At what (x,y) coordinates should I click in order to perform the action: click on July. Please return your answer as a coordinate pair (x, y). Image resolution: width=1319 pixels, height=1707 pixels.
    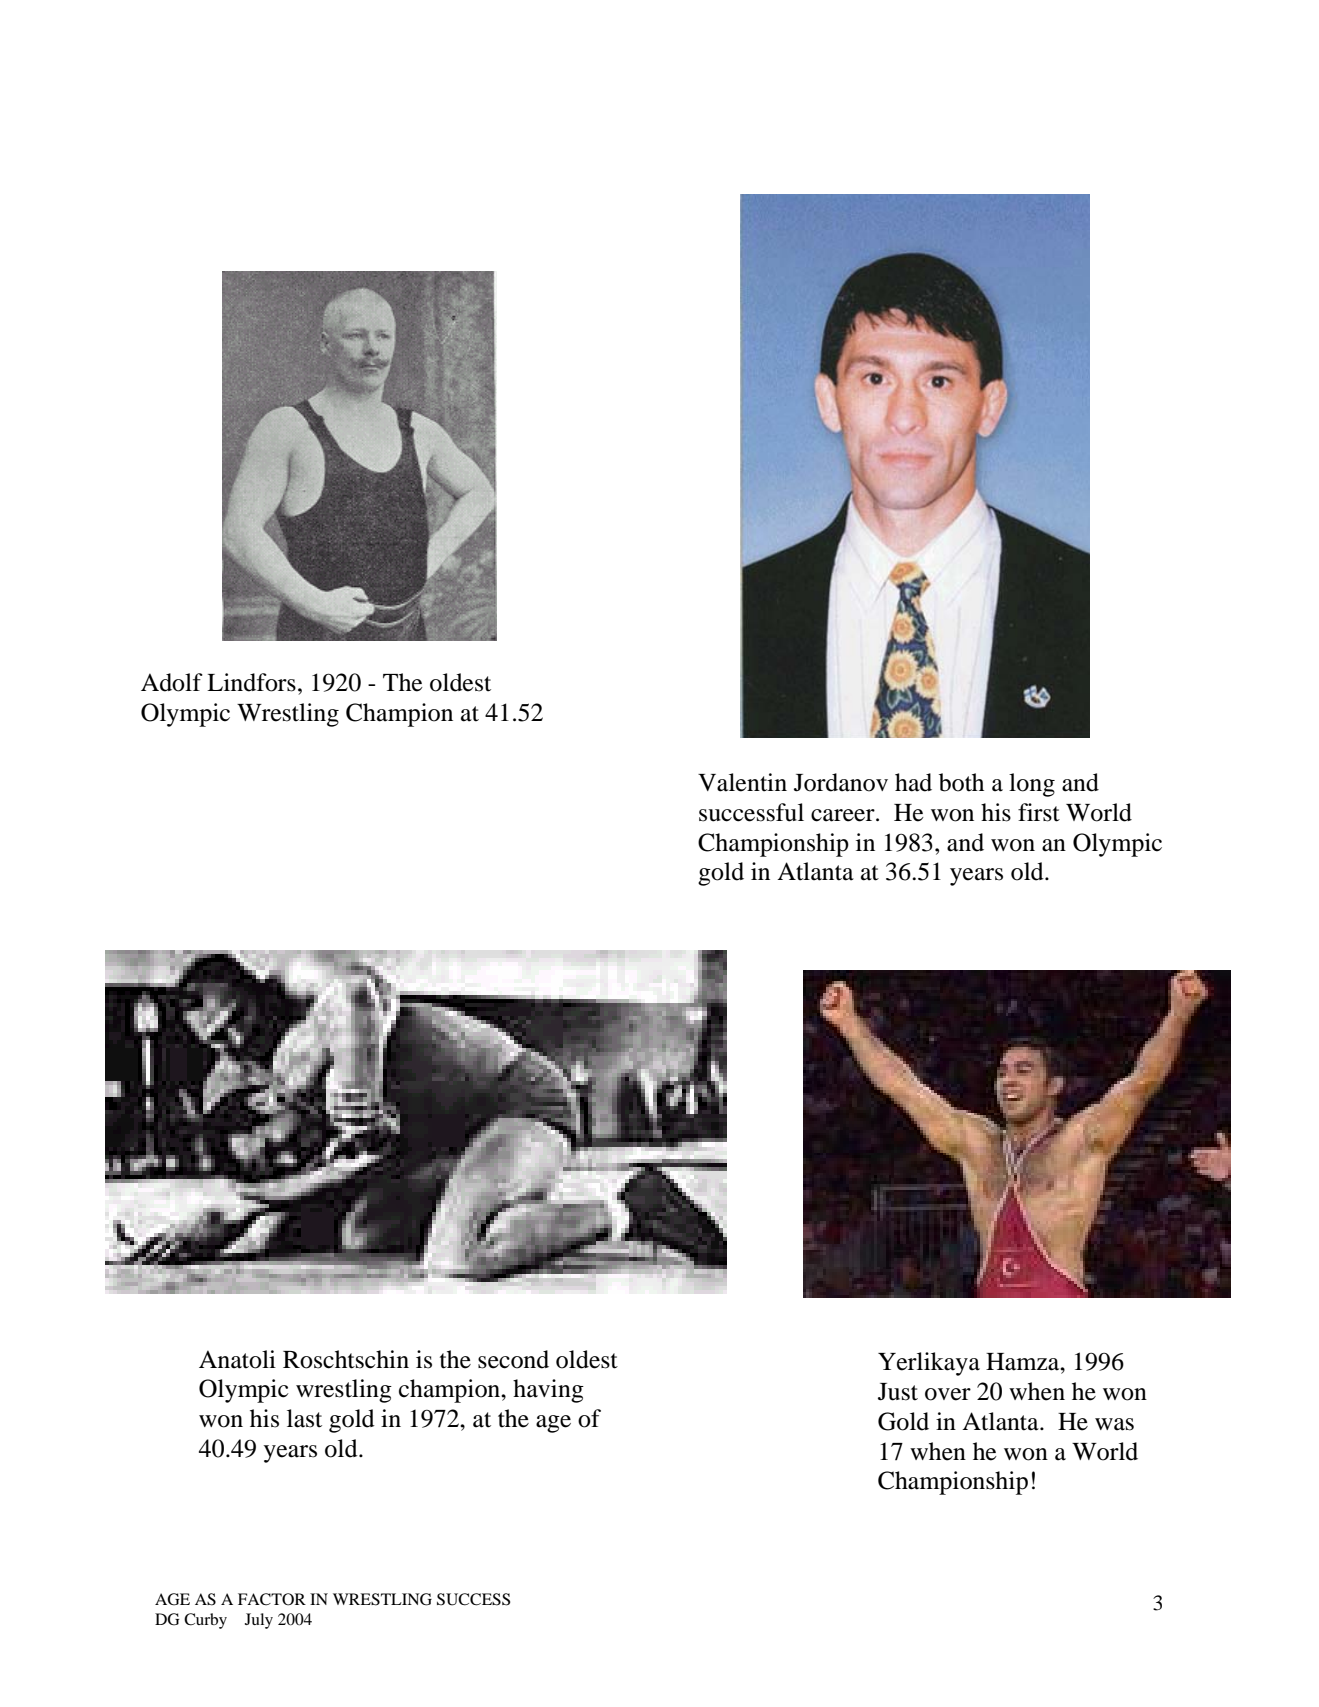
    Looking at the image, I should click on (259, 1621).
